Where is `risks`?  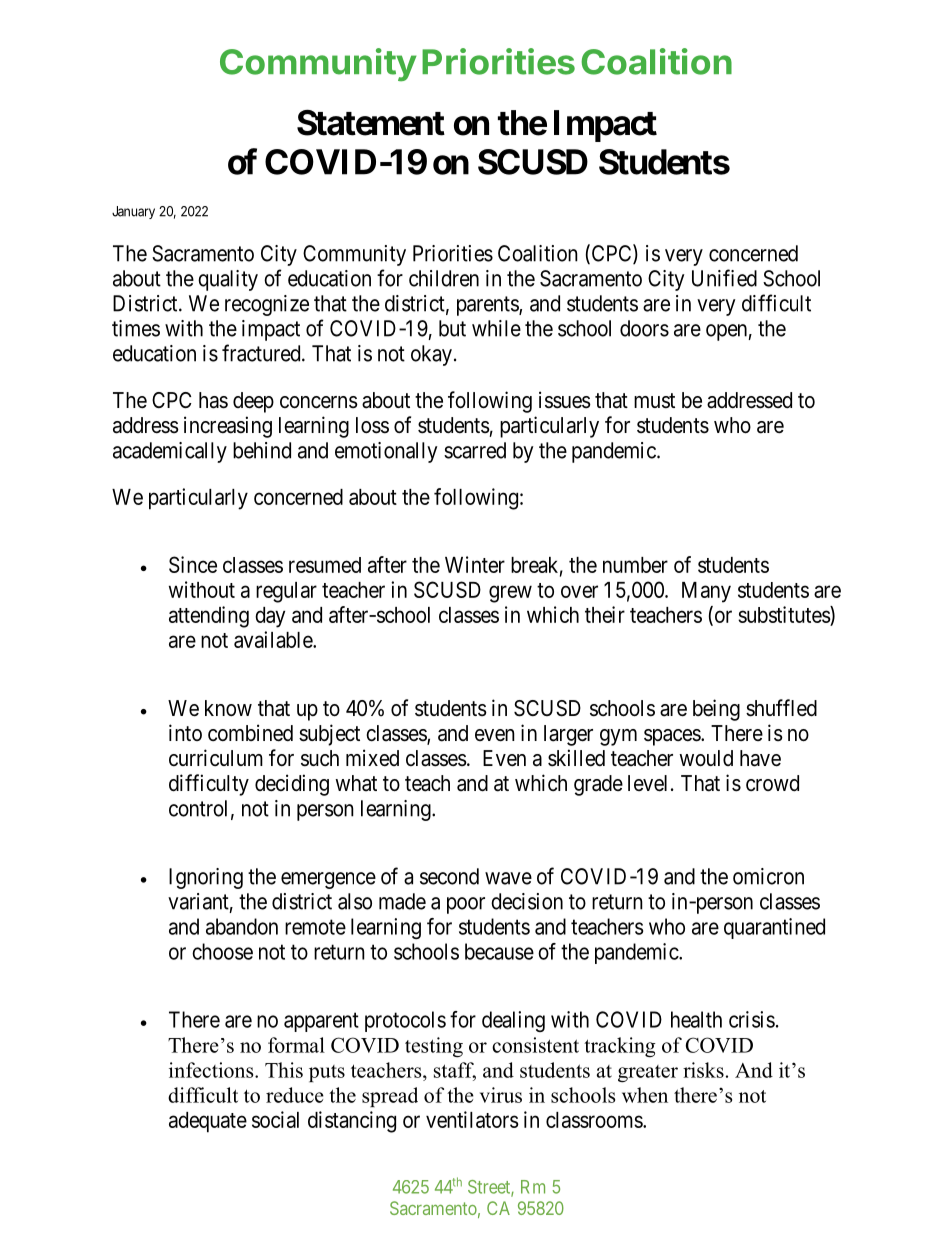
risks is located at coordinates (703, 1070).
